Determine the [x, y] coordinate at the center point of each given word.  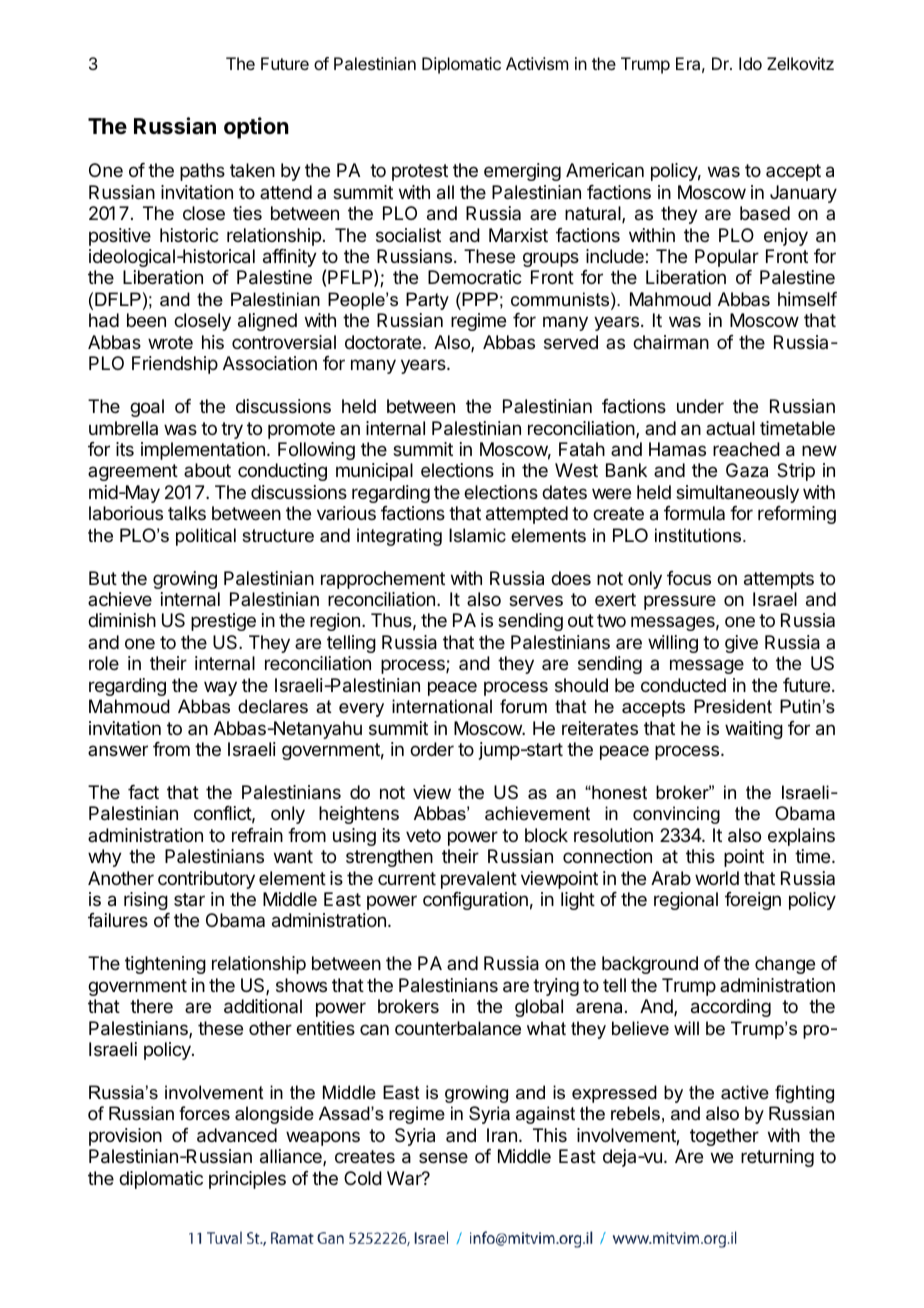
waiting [754, 730]
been [146, 320]
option [256, 128]
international [442, 706]
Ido [750, 63]
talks [187, 513]
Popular [727, 258]
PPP [479, 299]
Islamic [477, 535]
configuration [475, 901]
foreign [753, 901]
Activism [537, 63]
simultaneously [737, 494]
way [220, 688]
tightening [165, 965]
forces [204, 1113]
